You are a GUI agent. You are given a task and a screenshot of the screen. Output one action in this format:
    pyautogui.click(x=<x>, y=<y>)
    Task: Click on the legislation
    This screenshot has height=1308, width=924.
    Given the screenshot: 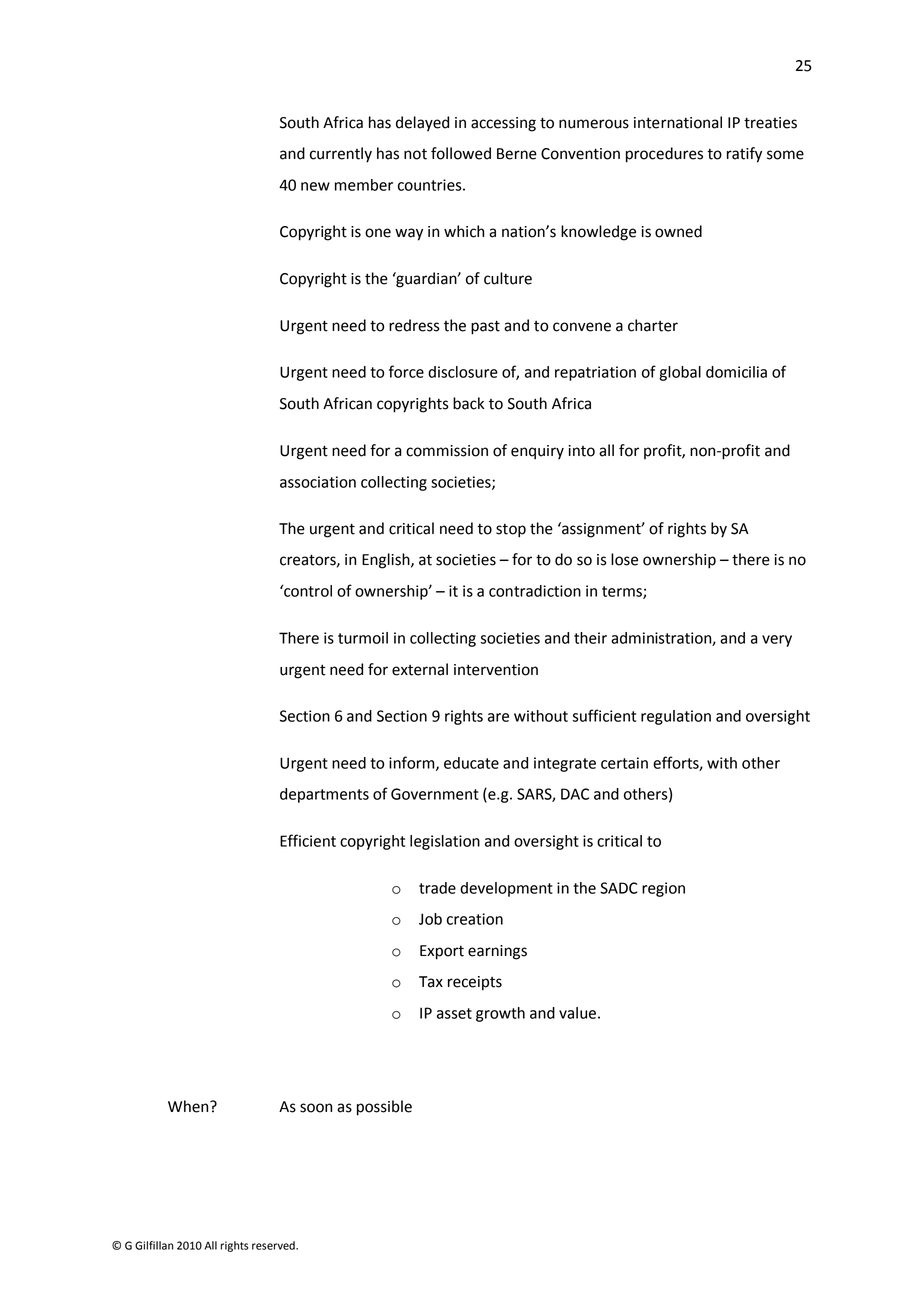 What is the action you would take?
    pyautogui.click(x=445, y=842)
